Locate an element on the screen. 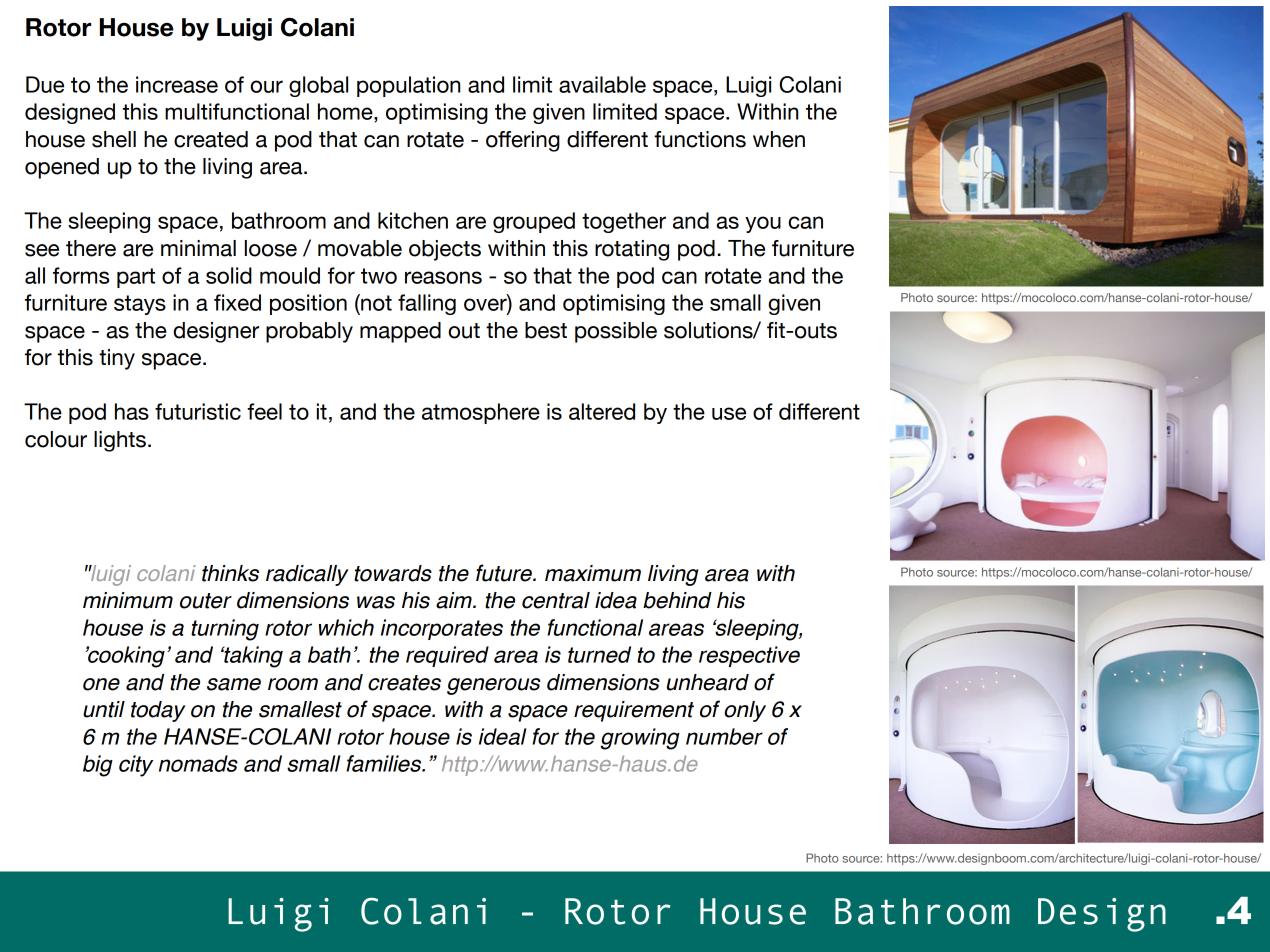 The width and height of the screenshot is (1270, 952). altered is located at coordinates (602, 411).
